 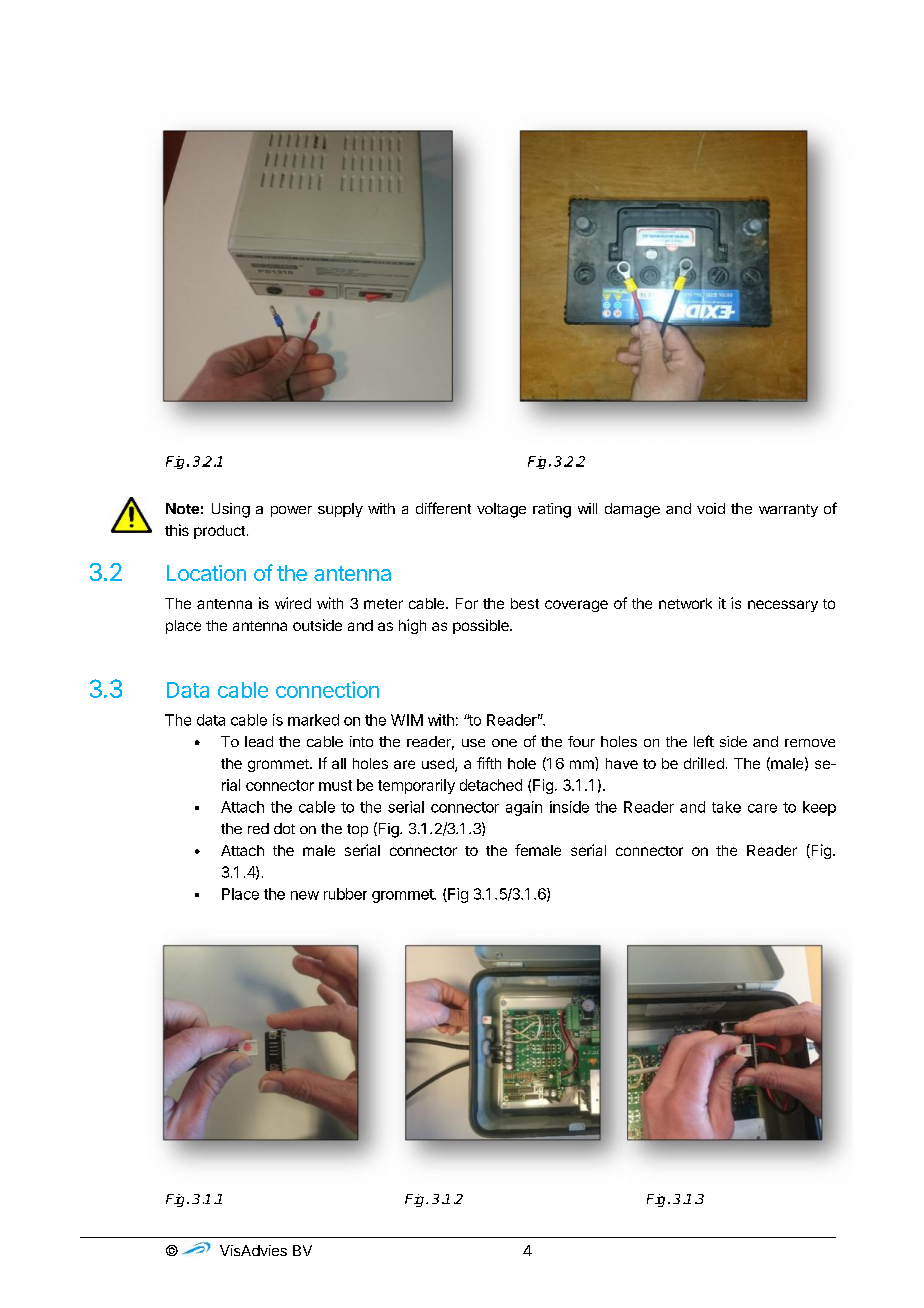 What do you see at coordinates (305, 895) in the document?
I see `new` at bounding box center [305, 895].
